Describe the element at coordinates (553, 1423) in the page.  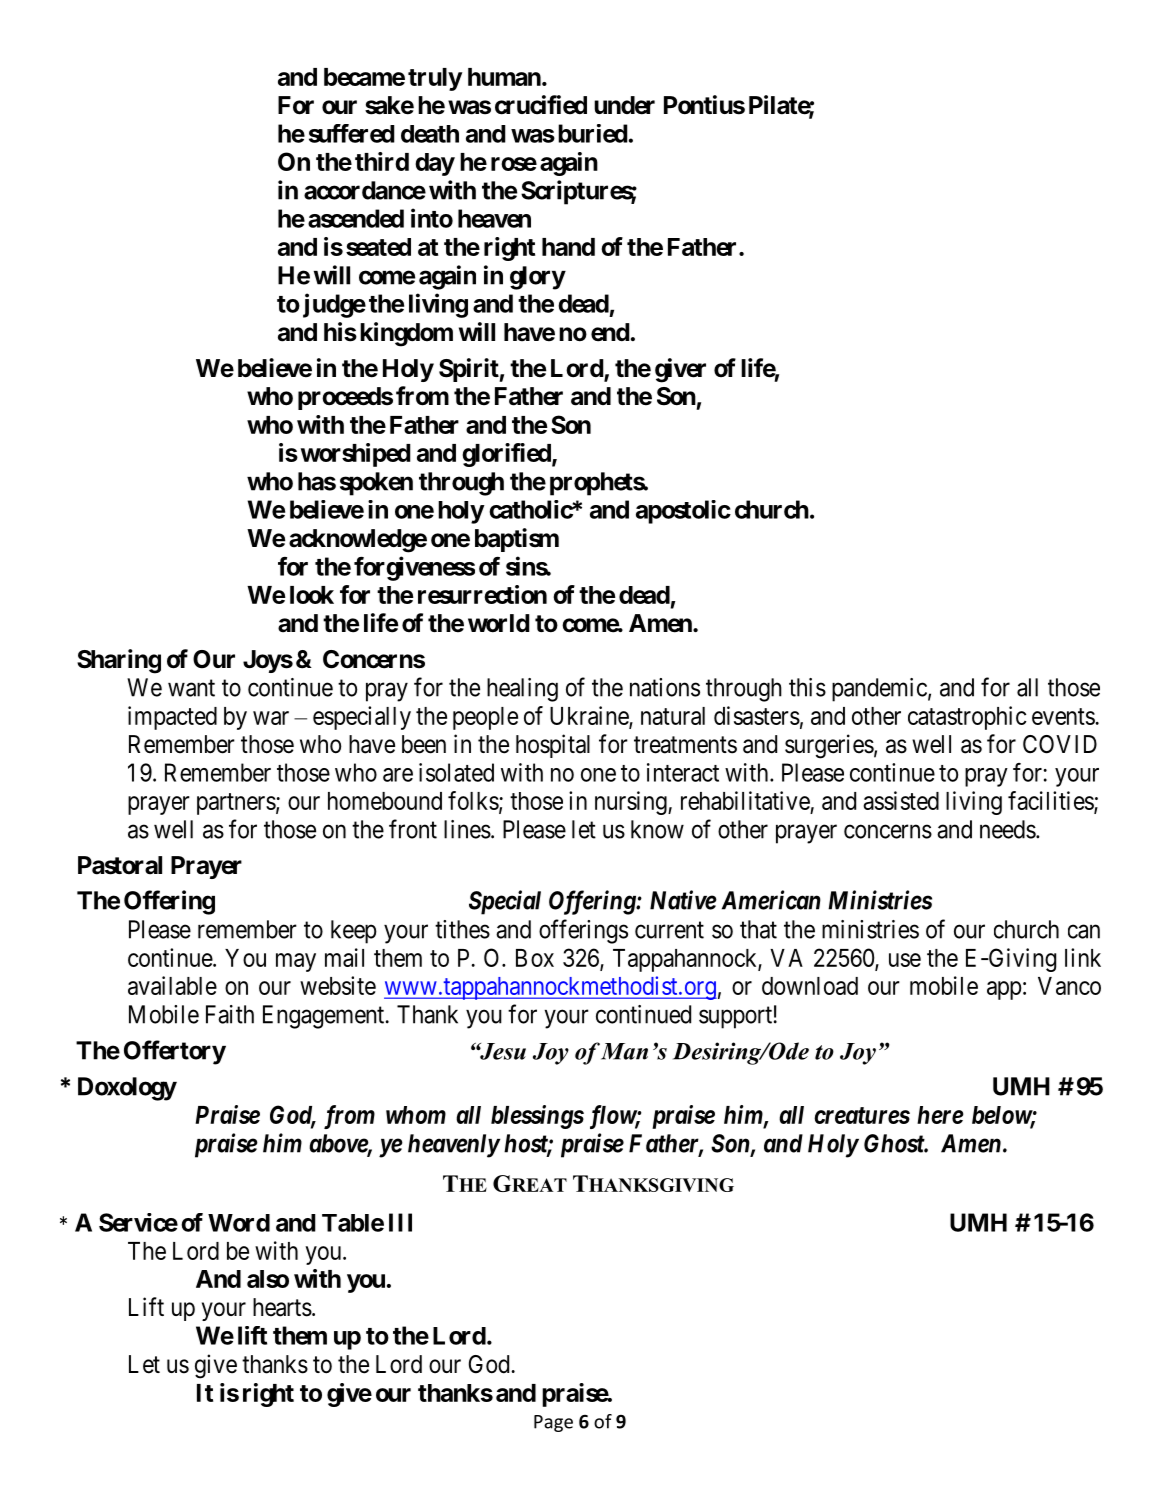
I see `Page` at that location.
